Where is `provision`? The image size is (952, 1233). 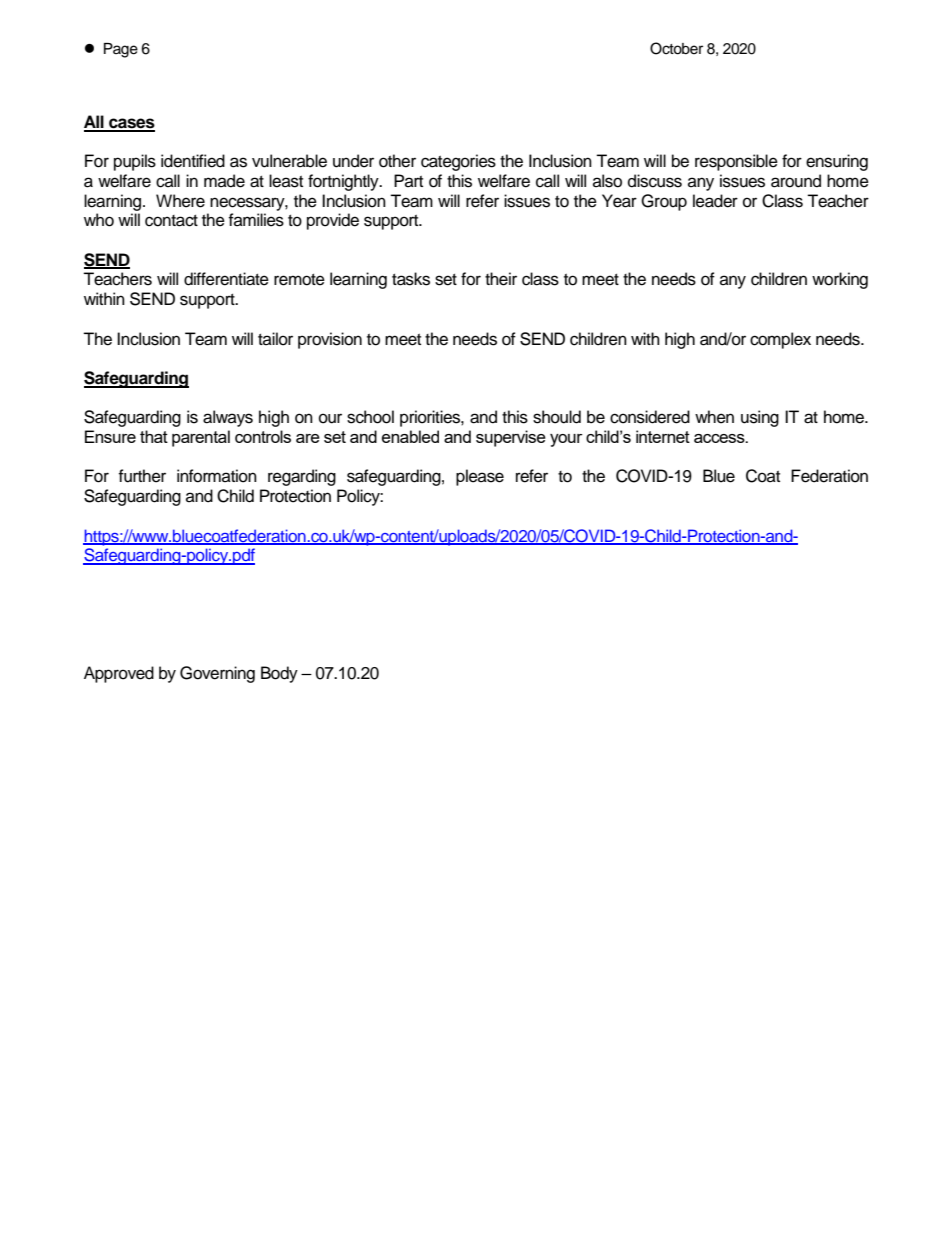 provision is located at coordinates (330, 340).
